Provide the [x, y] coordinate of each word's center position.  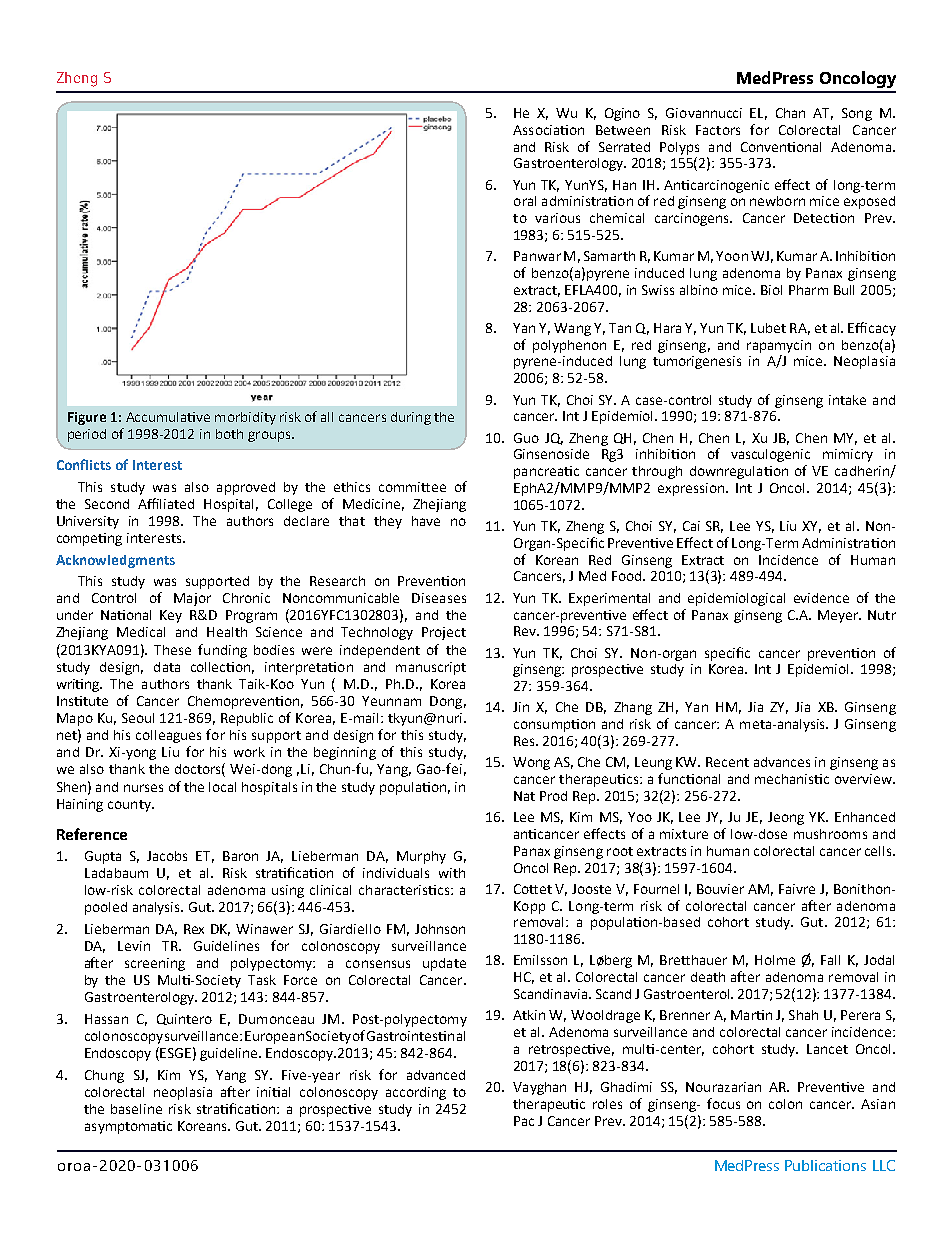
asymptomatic [128, 1127]
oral [525, 201]
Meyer [839, 616]
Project [444, 633]
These [172, 650]
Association [548, 130]
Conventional [781, 147]
